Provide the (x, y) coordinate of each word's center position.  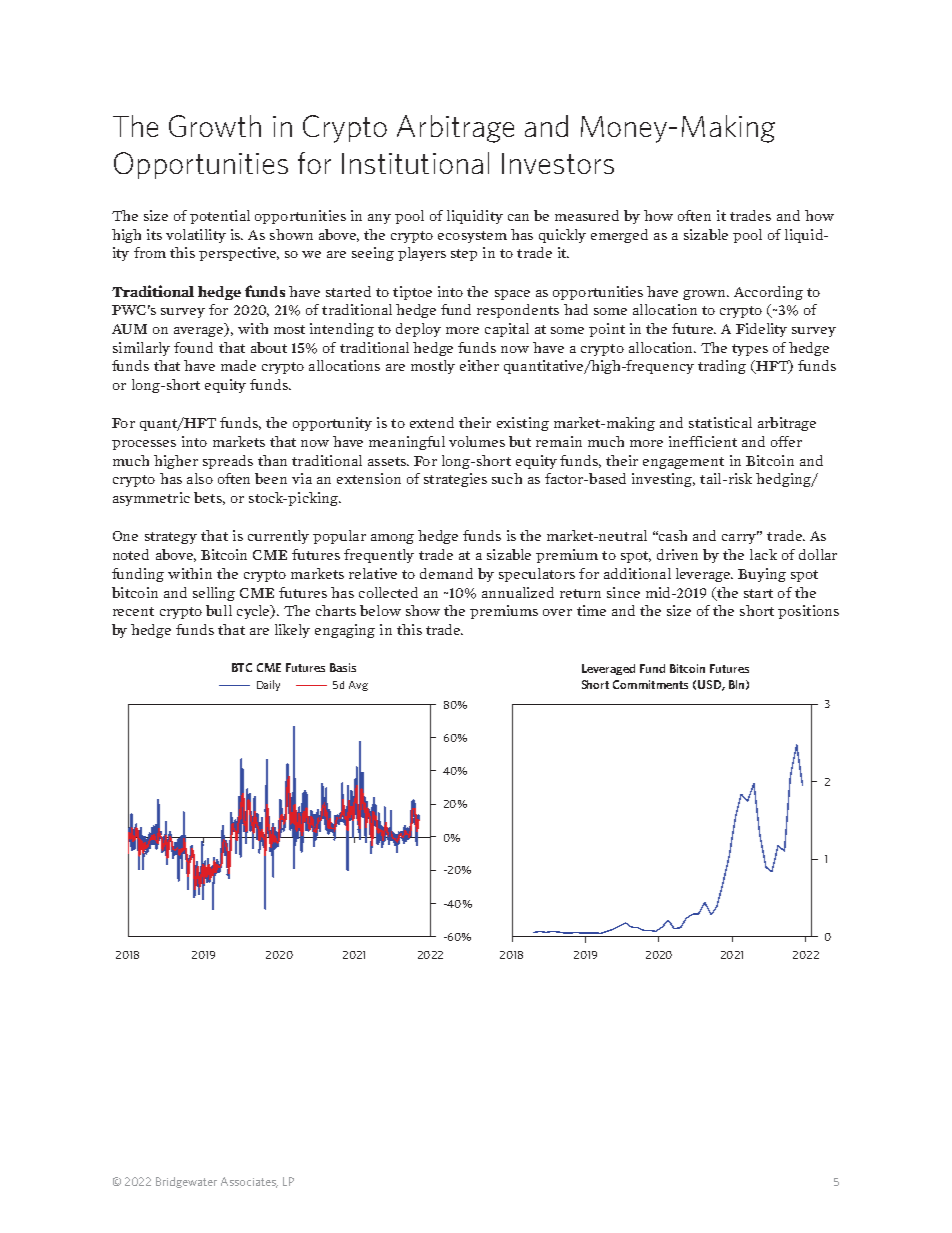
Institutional (415, 163)
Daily (268, 685)
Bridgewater (186, 1182)
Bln (736, 684)
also (200, 478)
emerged (619, 236)
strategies (455, 480)
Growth (215, 126)
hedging (785, 480)
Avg (358, 686)
